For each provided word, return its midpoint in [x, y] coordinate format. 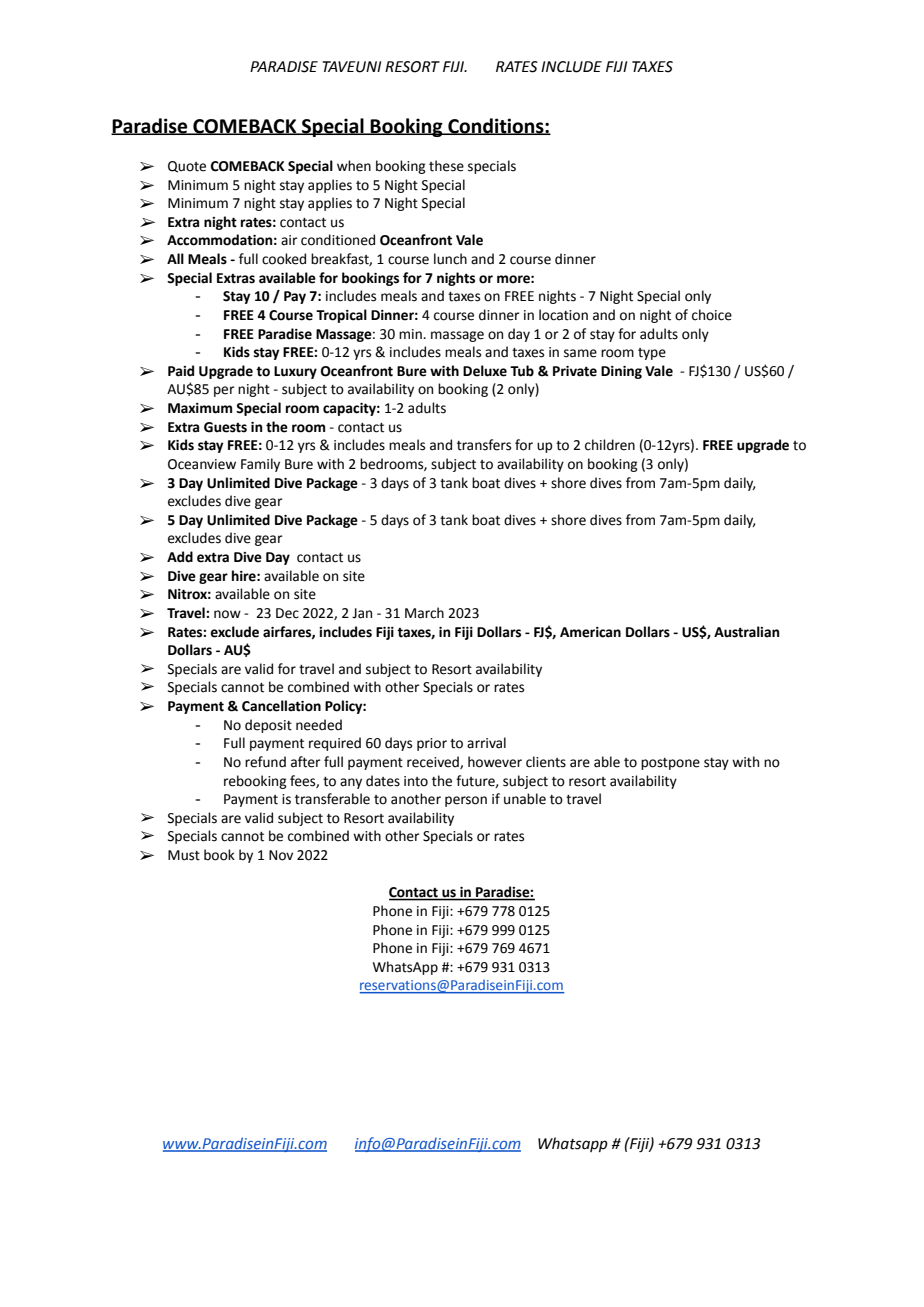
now [227, 614]
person [466, 801]
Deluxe [485, 371]
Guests [225, 427]
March [424, 613]
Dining [621, 372]
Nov [281, 855]
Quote [187, 167]
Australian [747, 632]
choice [712, 315]
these [446, 166]
